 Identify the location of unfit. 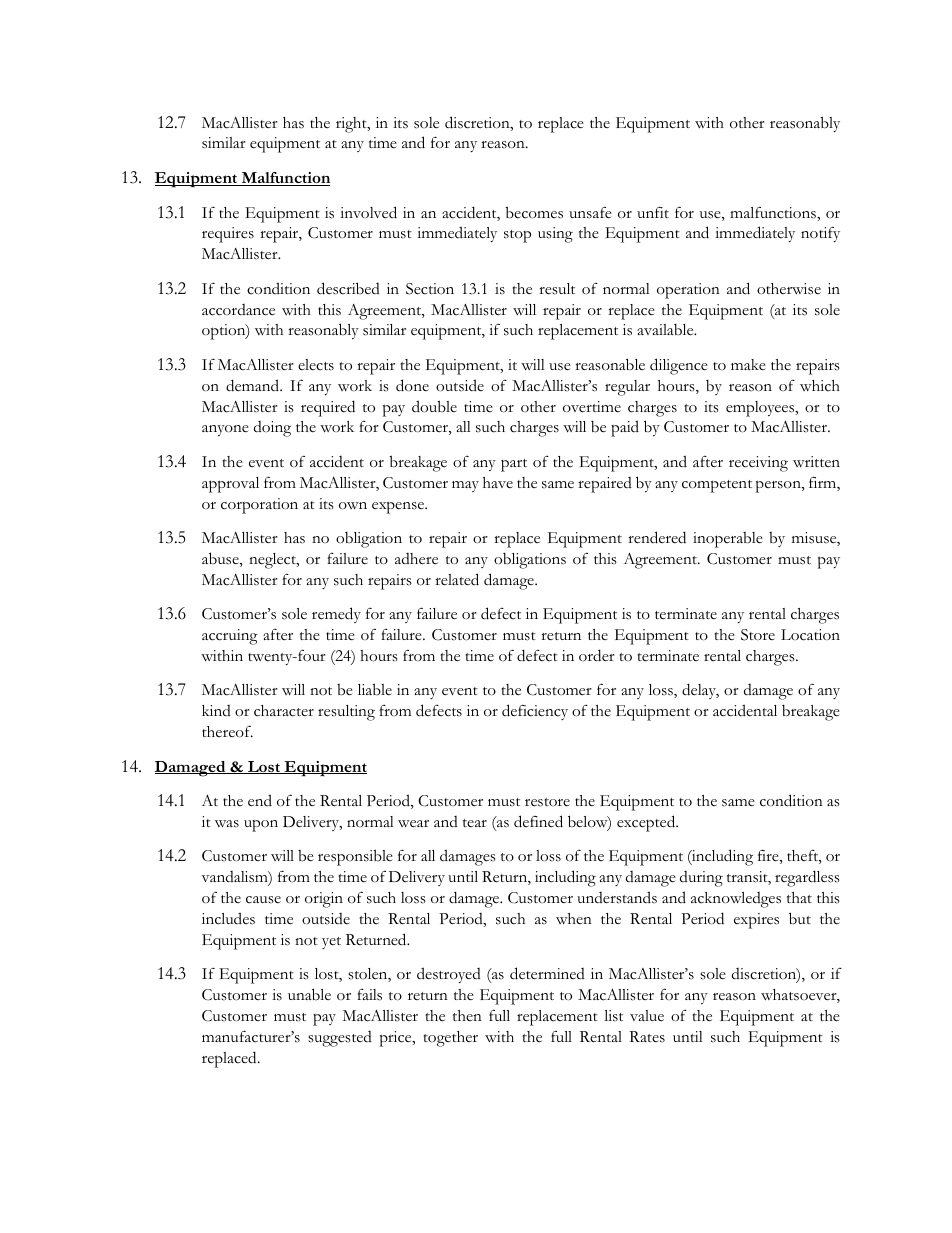
(653, 212).
